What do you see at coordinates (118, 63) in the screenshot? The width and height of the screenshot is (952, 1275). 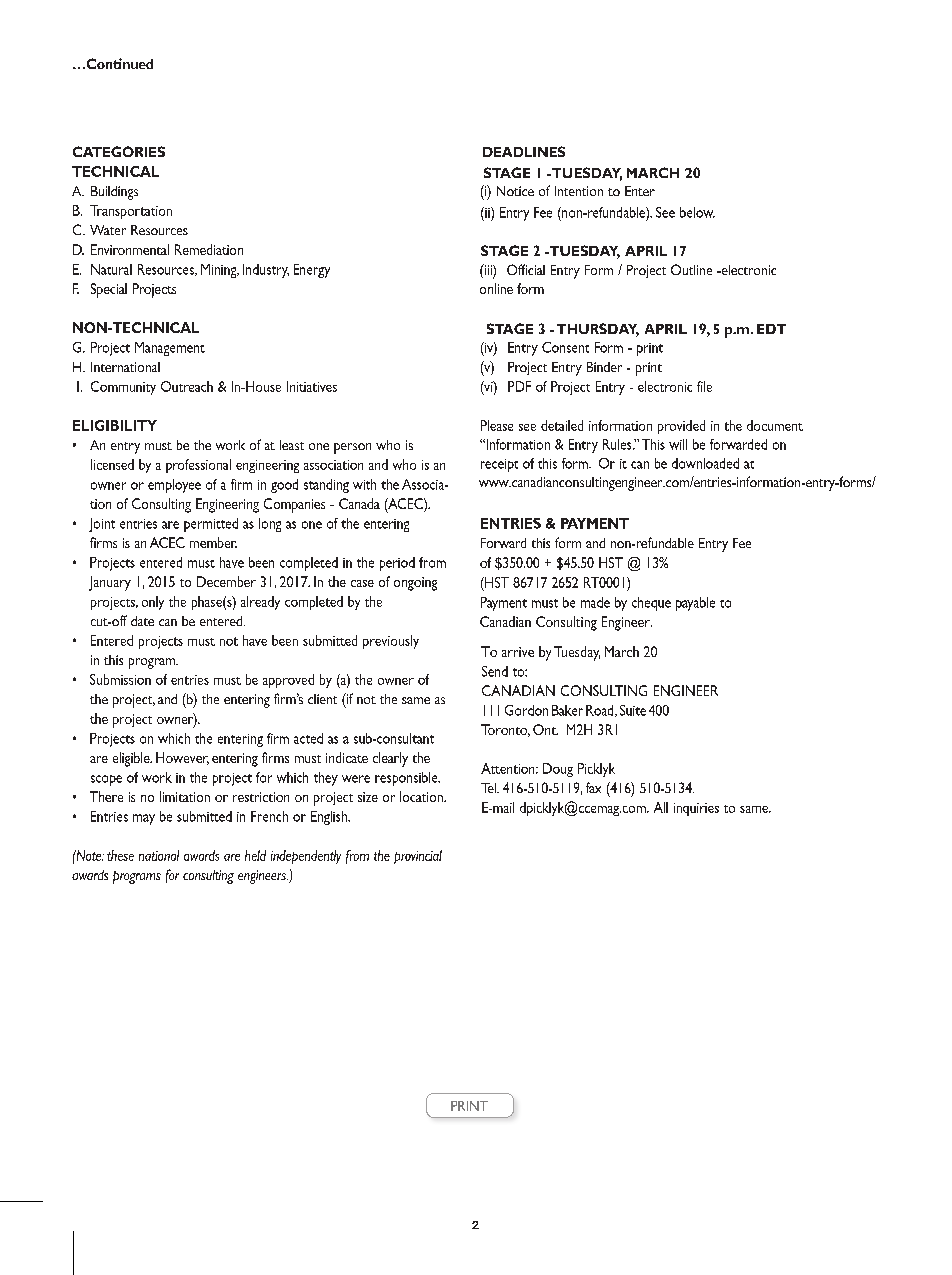 I see `Continued` at bounding box center [118, 63].
